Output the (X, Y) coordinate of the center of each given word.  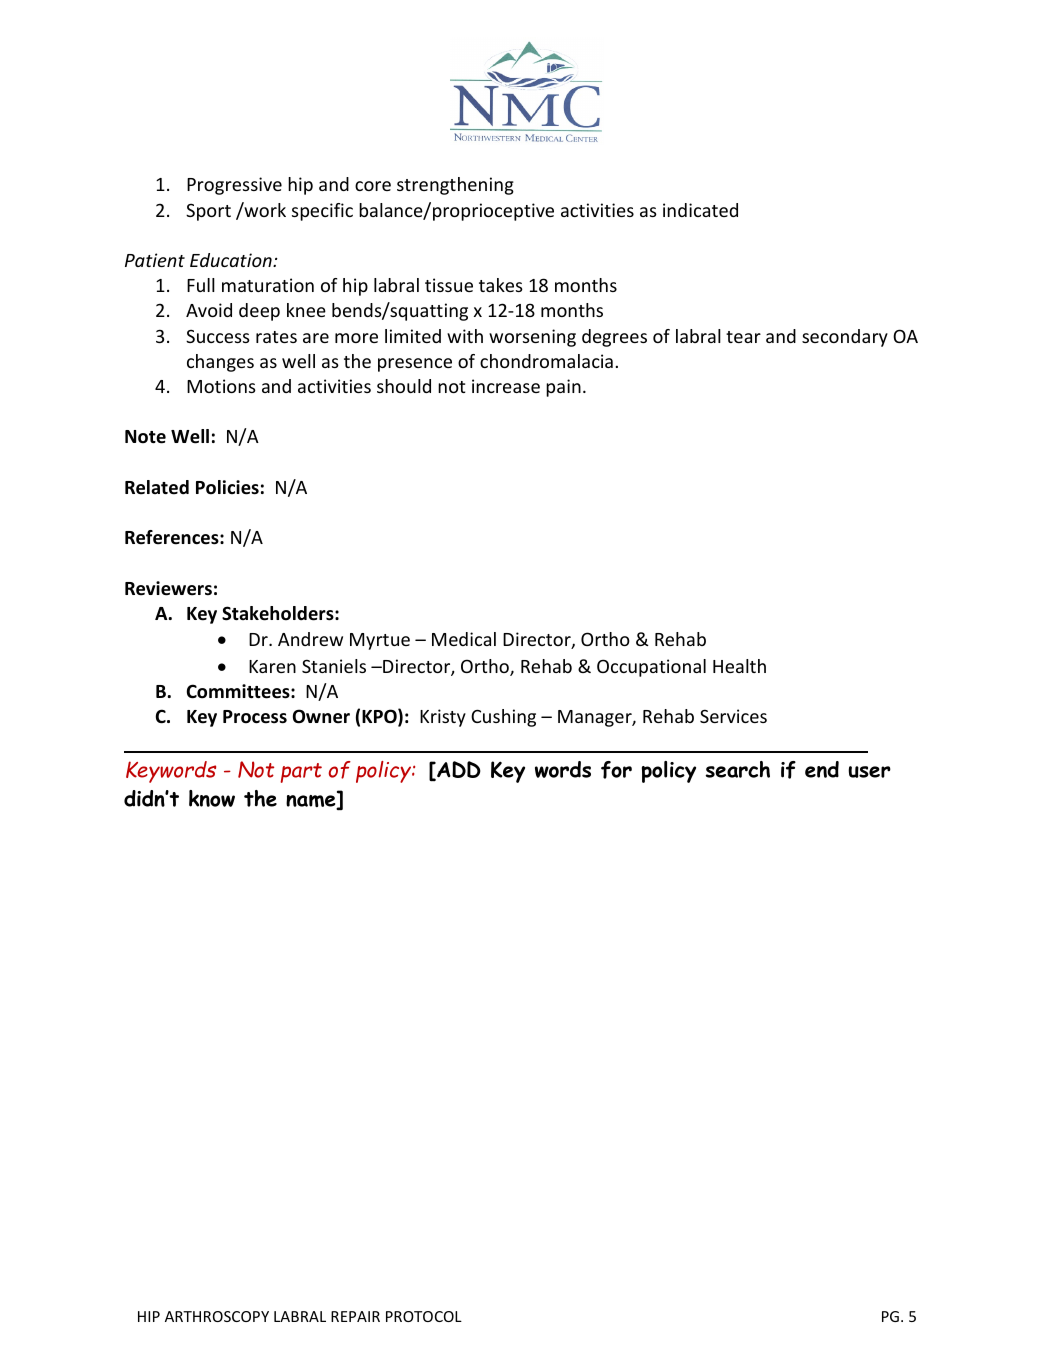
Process (255, 717)
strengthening (455, 186)
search (738, 769)
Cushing (503, 718)
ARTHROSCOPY (217, 1316)
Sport (208, 212)
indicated (700, 210)
